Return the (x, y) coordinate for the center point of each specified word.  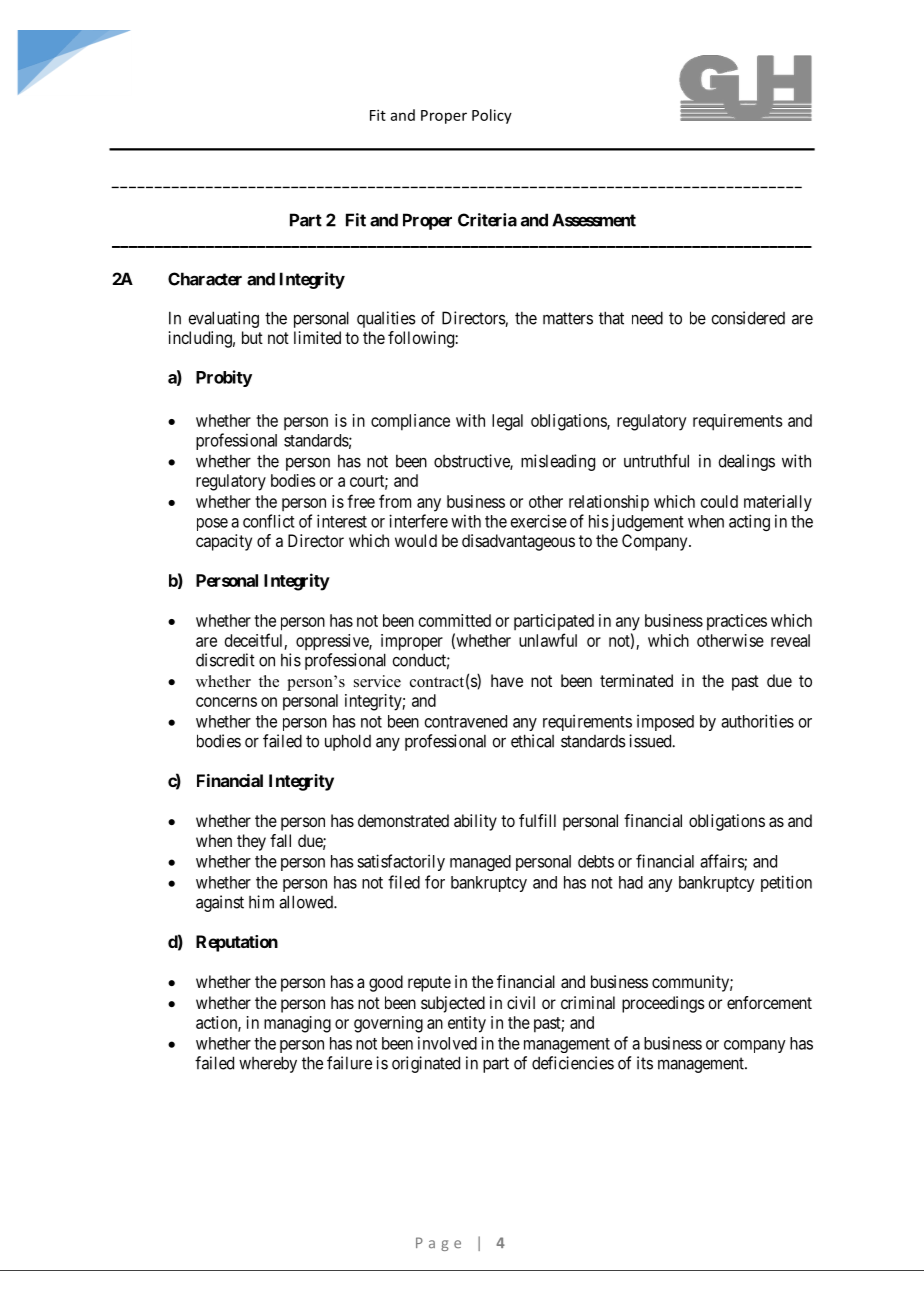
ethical (532, 741)
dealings (746, 462)
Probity (224, 378)
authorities (757, 721)
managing (297, 1024)
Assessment (594, 220)
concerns (226, 702)
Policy (492, 116)
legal (507, 422)
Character (205, 279)
